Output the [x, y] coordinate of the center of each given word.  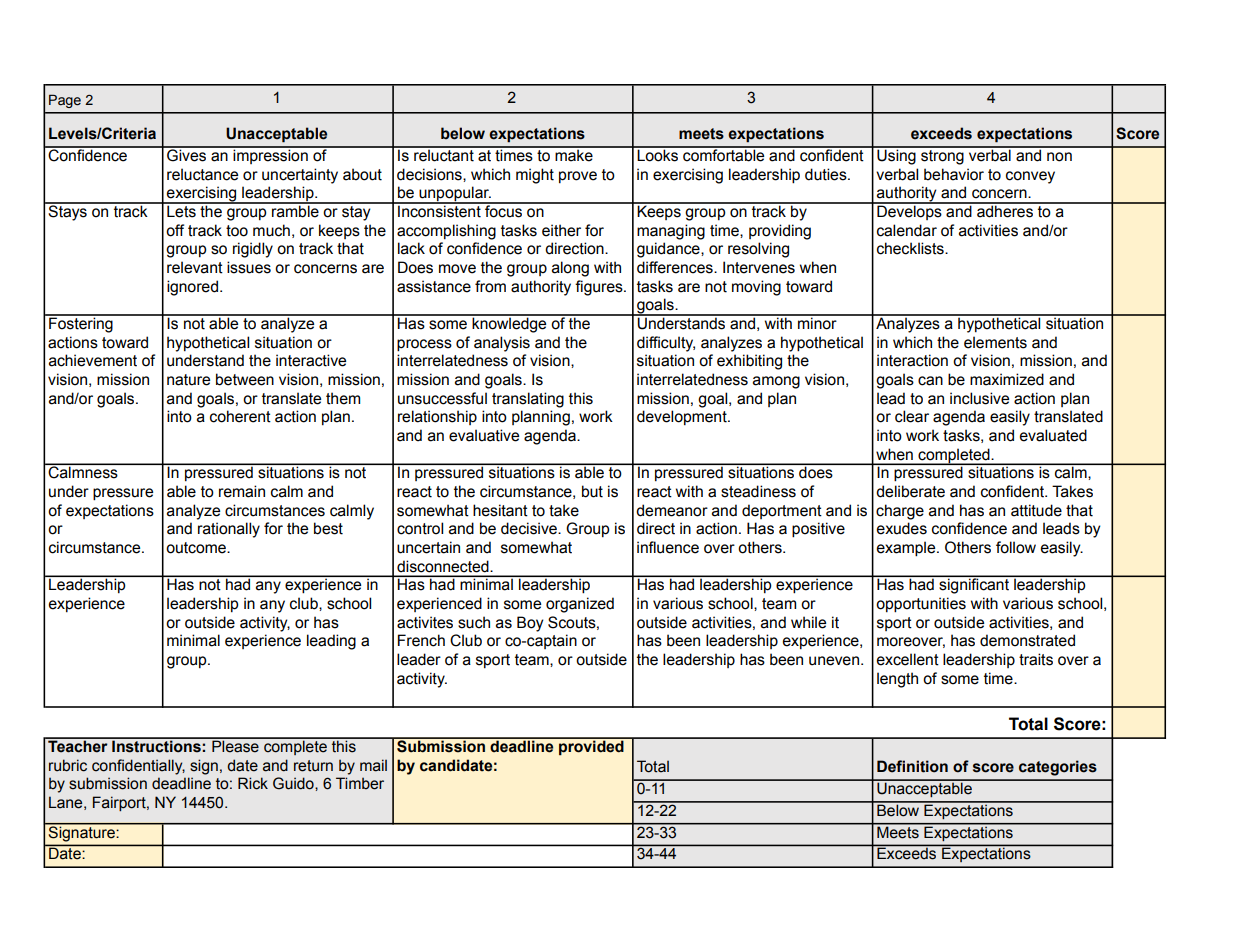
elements [995, 342]
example [907, 549]
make [574, 154]
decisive [530, 528]
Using [896, 156]
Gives [187, 154]
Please [235, 745]
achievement [93, 360]
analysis [502, 344]
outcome [197, 548]
